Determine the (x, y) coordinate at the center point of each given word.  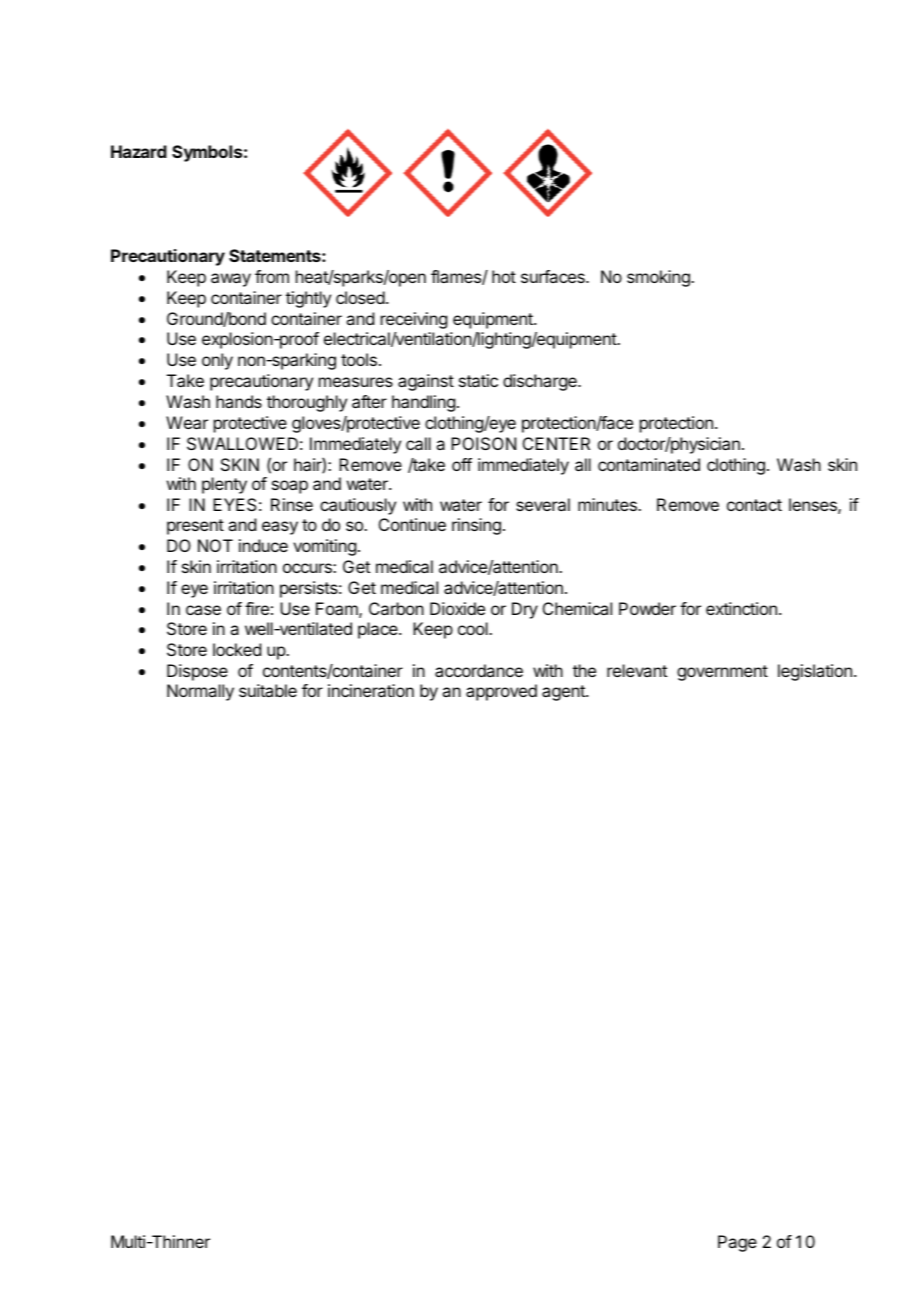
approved (501, 692)
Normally (200, 692)
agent (564, 693)
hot (504, 276)
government (722, 673)
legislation (815, 672)
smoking (659, 278)
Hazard (139, 151)
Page (737, 1243)
